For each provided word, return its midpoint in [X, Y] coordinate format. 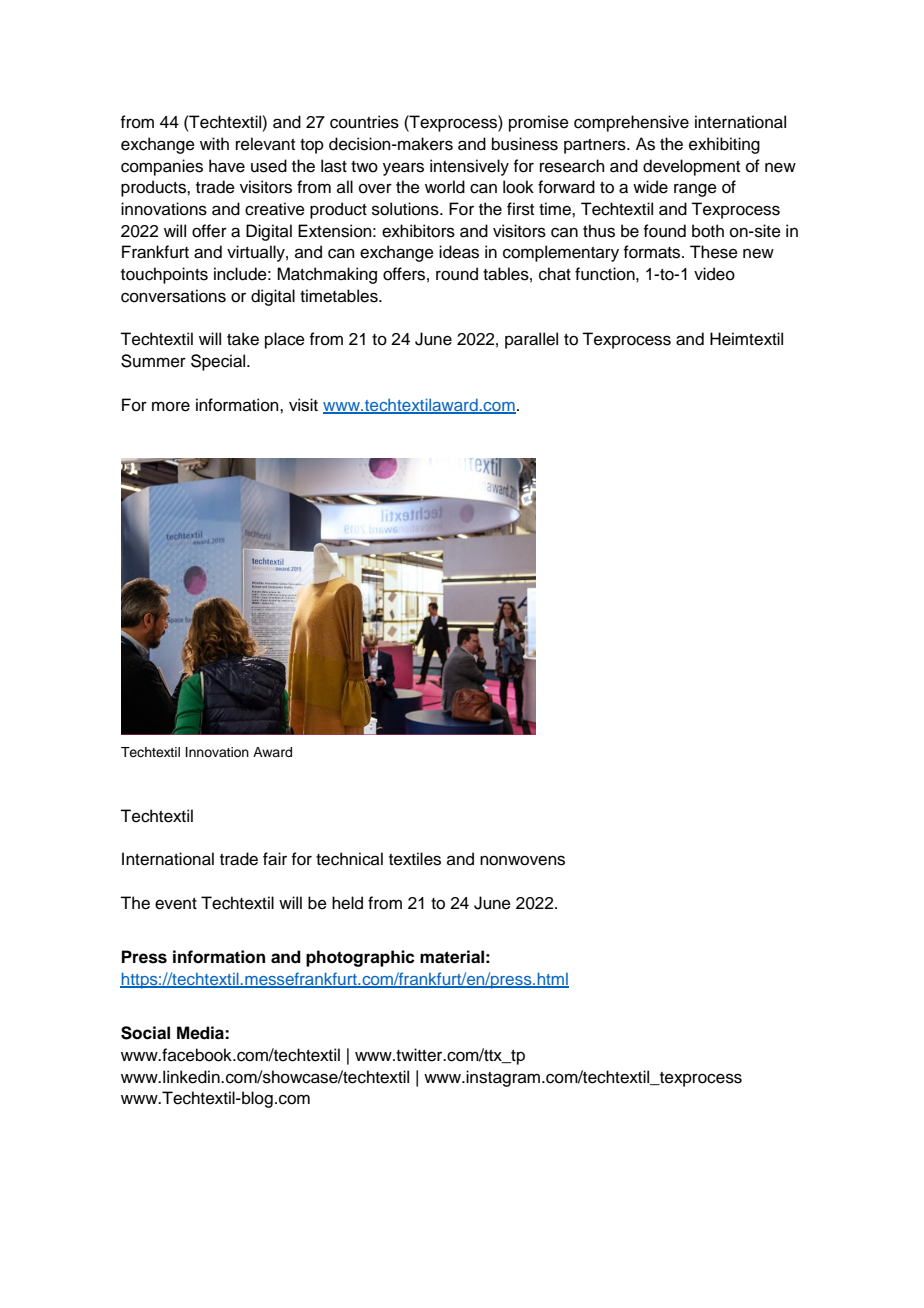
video [714, 274]
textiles [415, 859]
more [171, 406]
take [243, 339]
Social [145, 1033]
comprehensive [631, 123]
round [457, 274]
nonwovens [522, 860]
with [214, 143]
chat [555, 274]
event [176, 904]
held [347, 903]
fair [275, 859]
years [403, 169]
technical [349, 859]
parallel [531, 340]
